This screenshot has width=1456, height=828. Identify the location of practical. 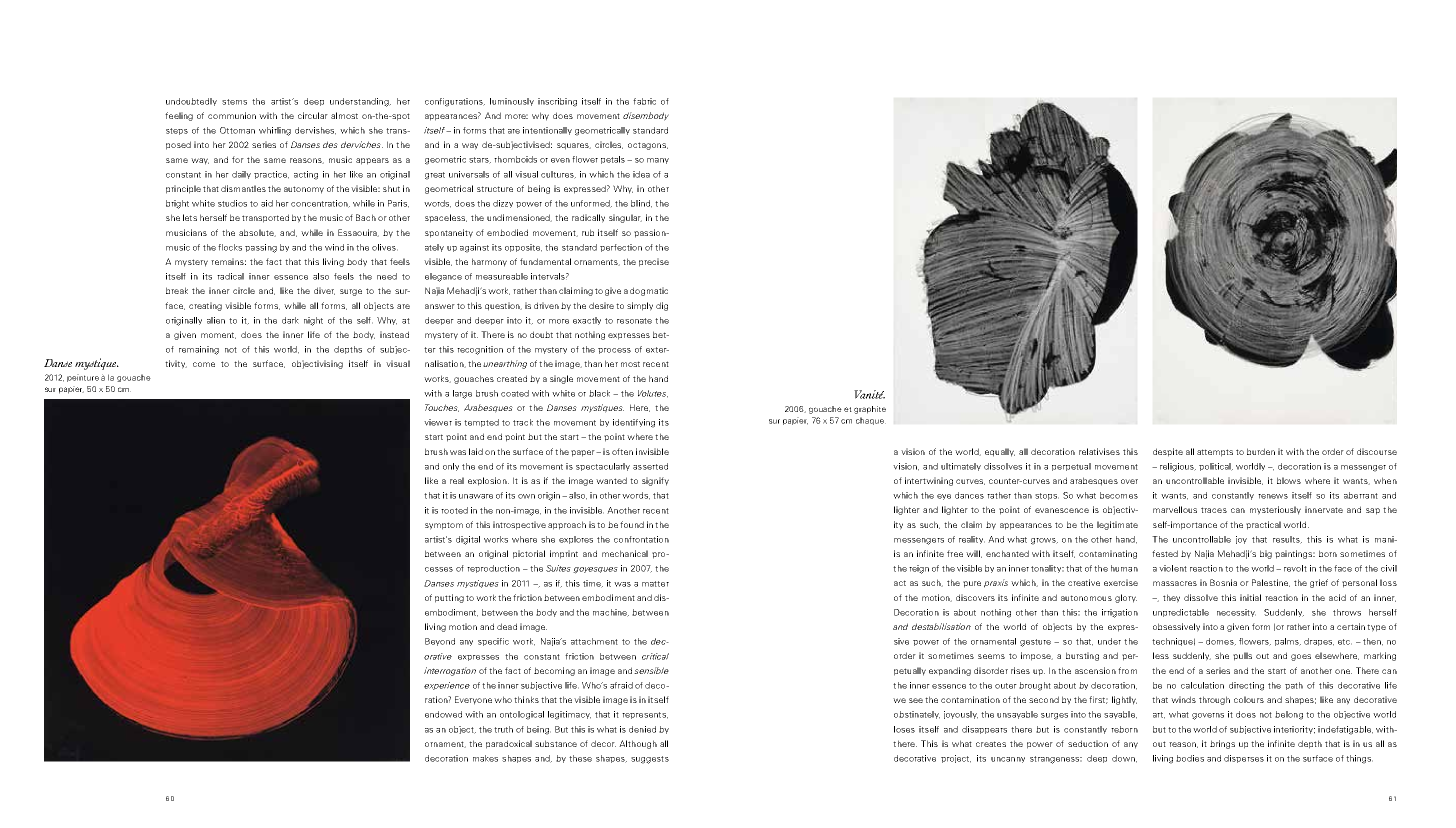
(1263, 525).
